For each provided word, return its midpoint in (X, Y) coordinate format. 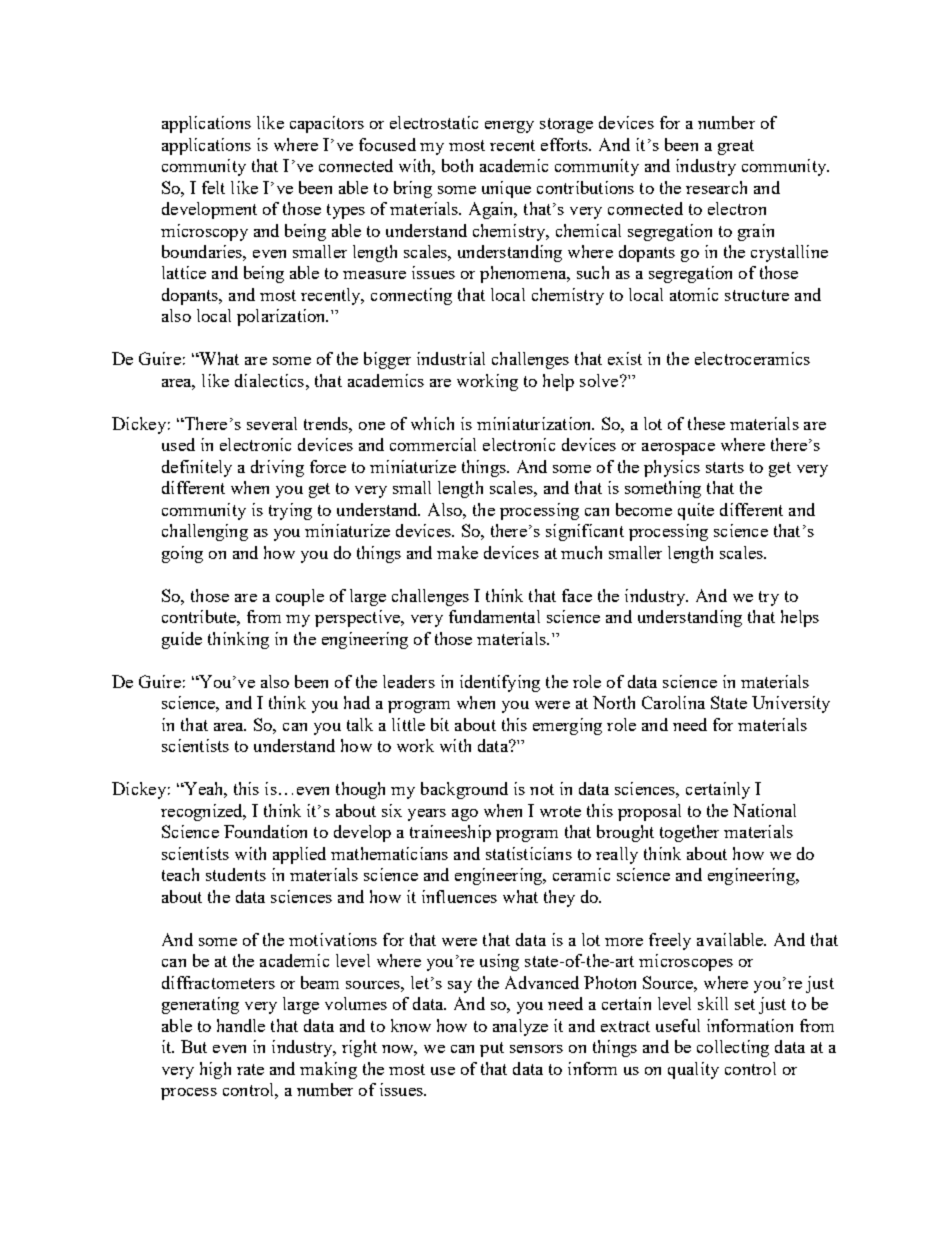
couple (300, 597)
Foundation (265, 831)
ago (465, 815)
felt (213, 187)
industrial (451, 358)
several (272, 423)
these (706, 423)
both (457, 165)
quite (696, 511)
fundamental (494, 616)
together (689, 833)
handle (241, 1025)
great (736, 147)
